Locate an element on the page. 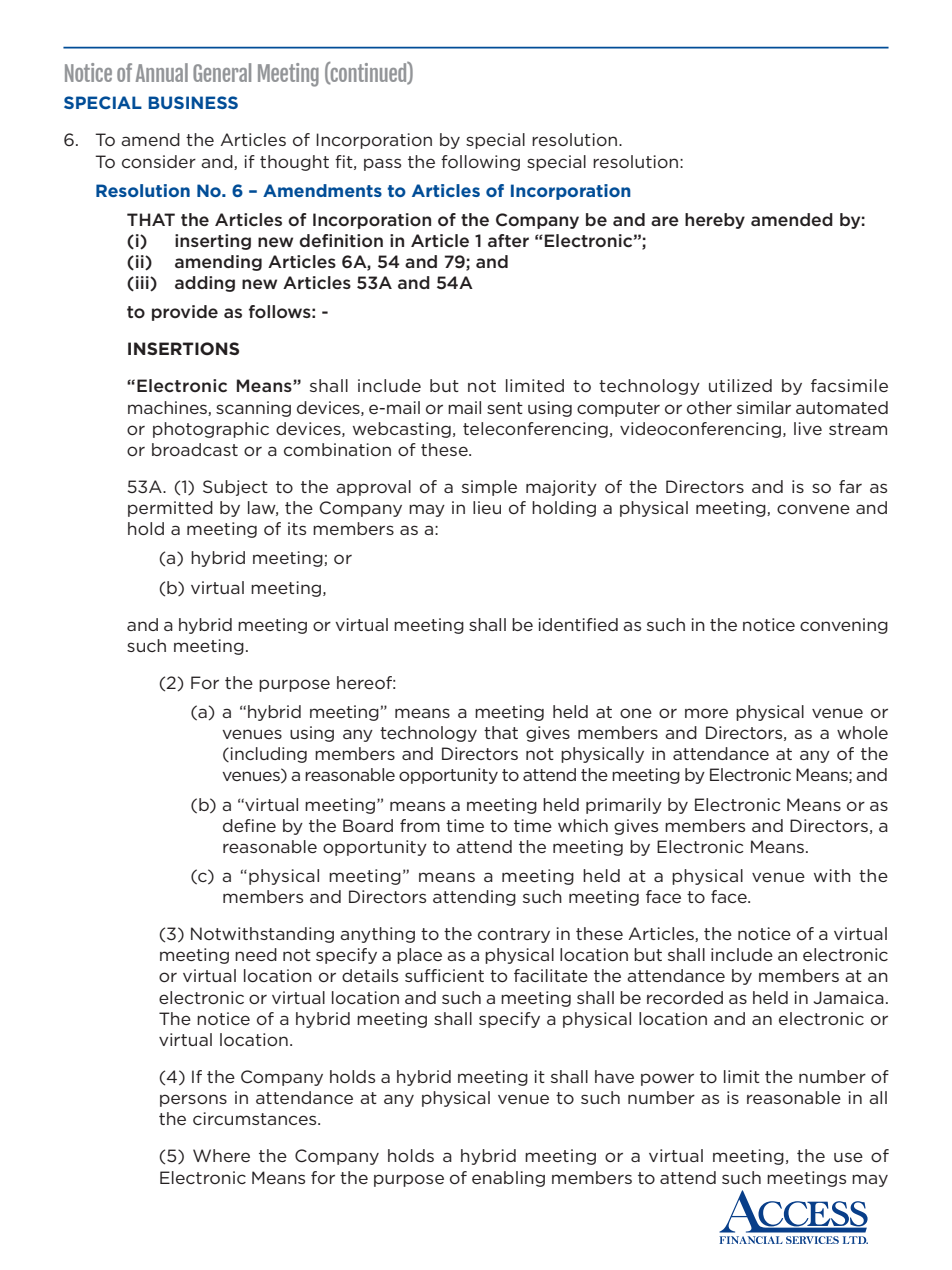 This image has width=952, height=1270. define is located at coordinates (249, 825).
